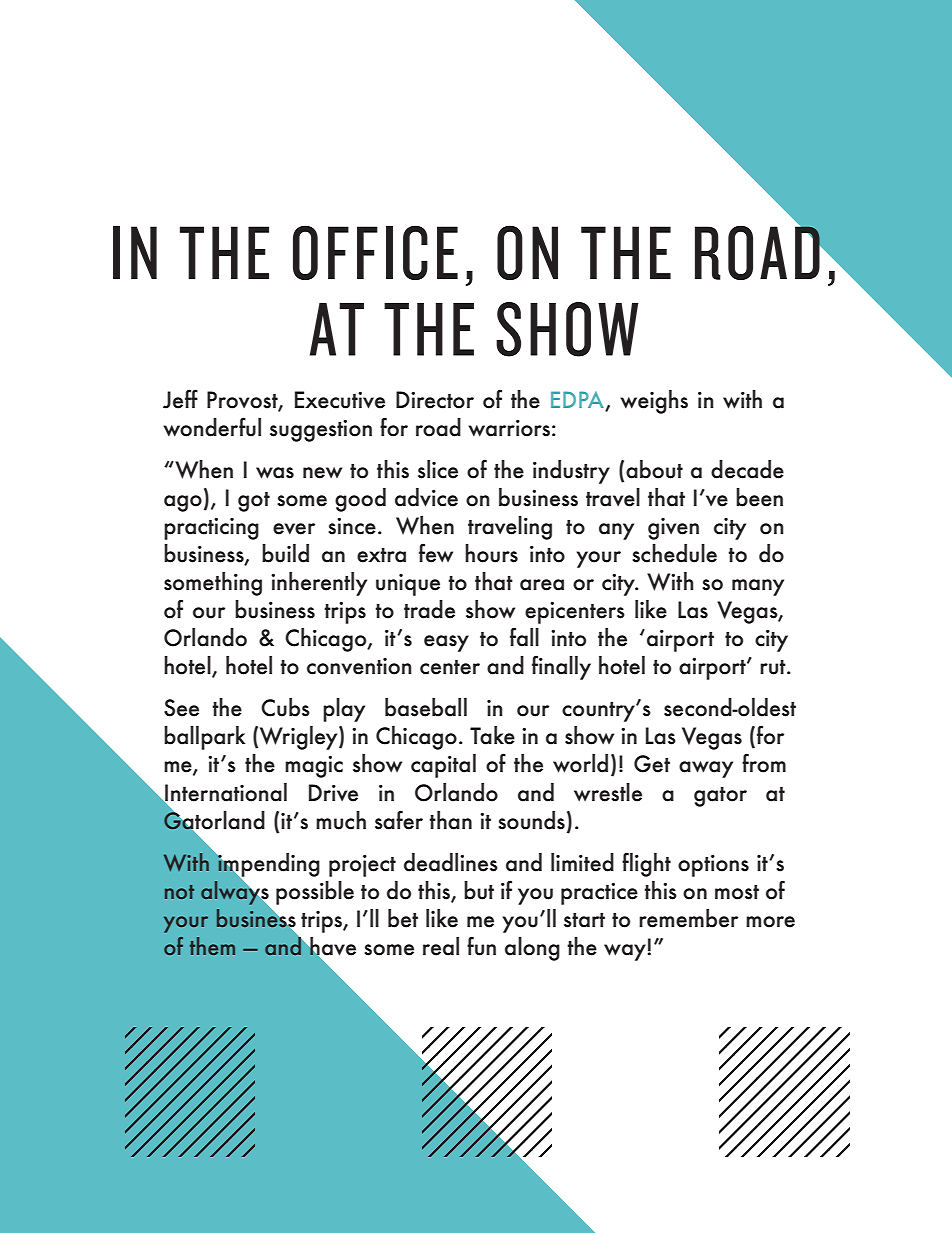 This screenshot has width=952, height=1233. What do you see at coordinates (774, 667) in the screenshot?
I see `rut` at bounding box center [774, 667].
